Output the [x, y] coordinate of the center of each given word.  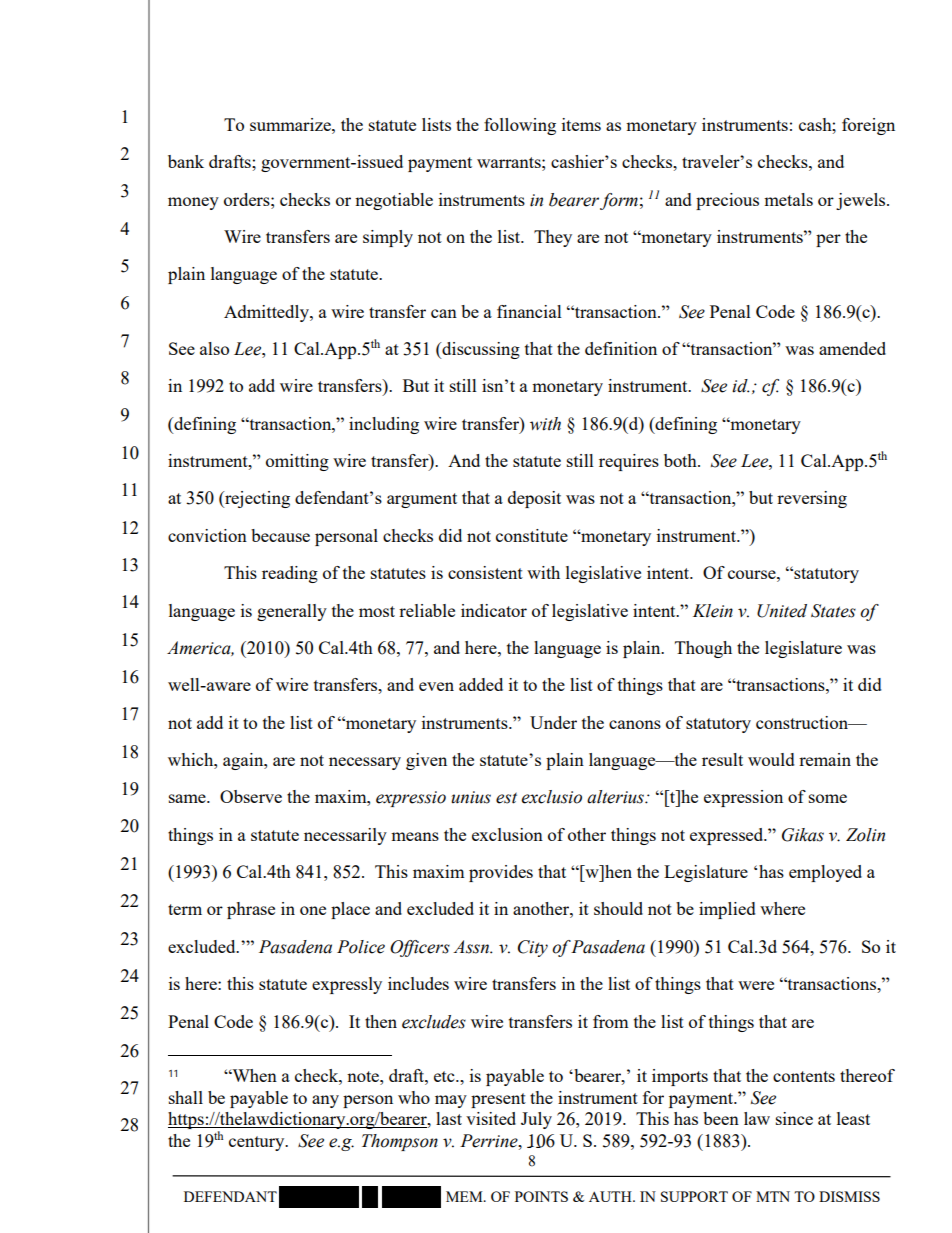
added [481, 684]
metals [788, 199]
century [258, 1143]
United [782, 611]
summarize [291, 124]
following [520, 126]
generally [292, 612]
